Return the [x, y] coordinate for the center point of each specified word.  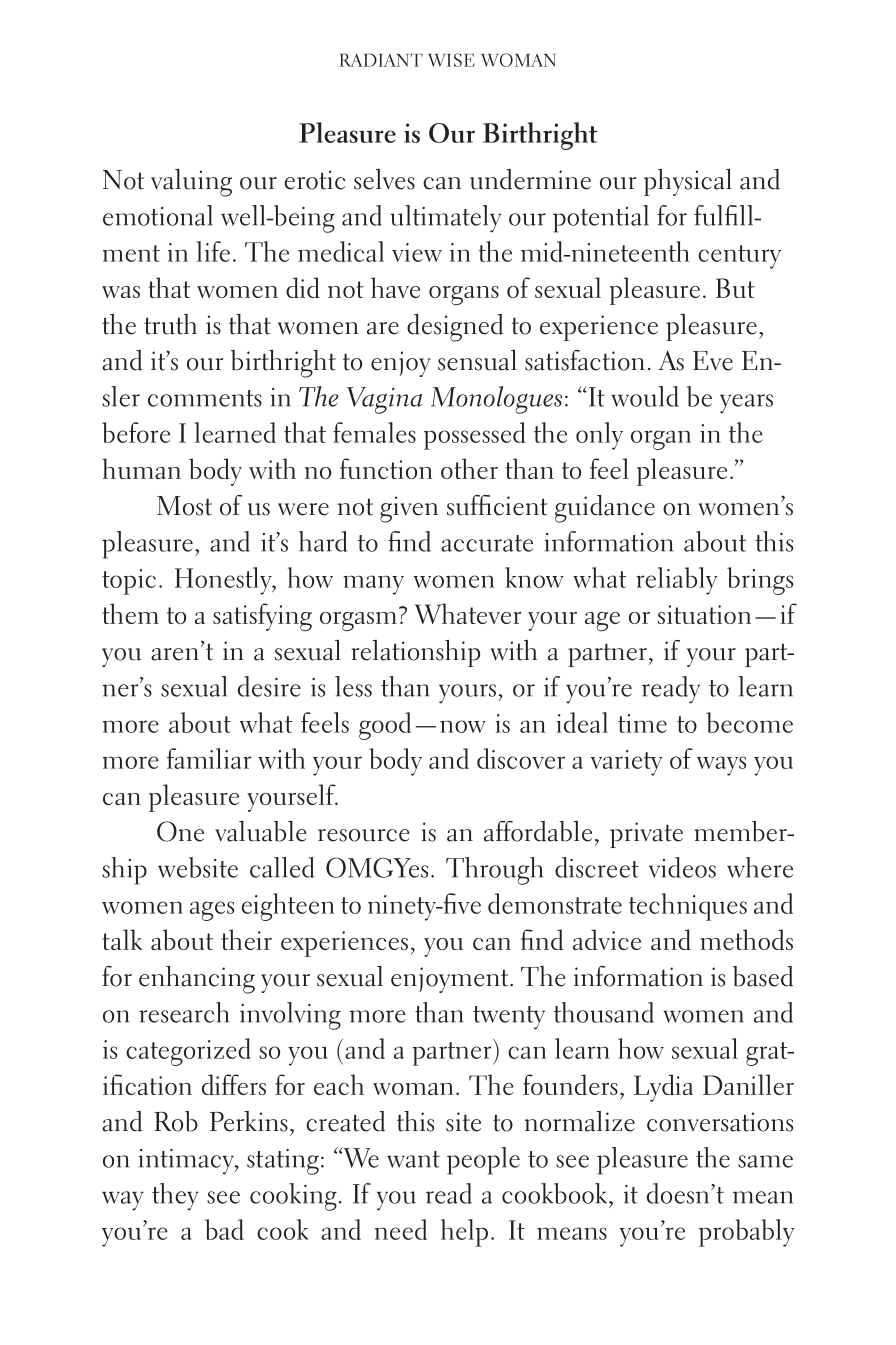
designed [455, 328]
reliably [676, 581]
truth [170, 324]
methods [747, 939]
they [175, 1196]
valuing [191, 183]
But [735, 288]
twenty [509, 1018]
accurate [487, 543]
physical [688, 182]
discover [521, 758]
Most [184, 506]
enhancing [197, 980]
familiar [209, 758]
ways [721, 766]
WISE [451, 60]
